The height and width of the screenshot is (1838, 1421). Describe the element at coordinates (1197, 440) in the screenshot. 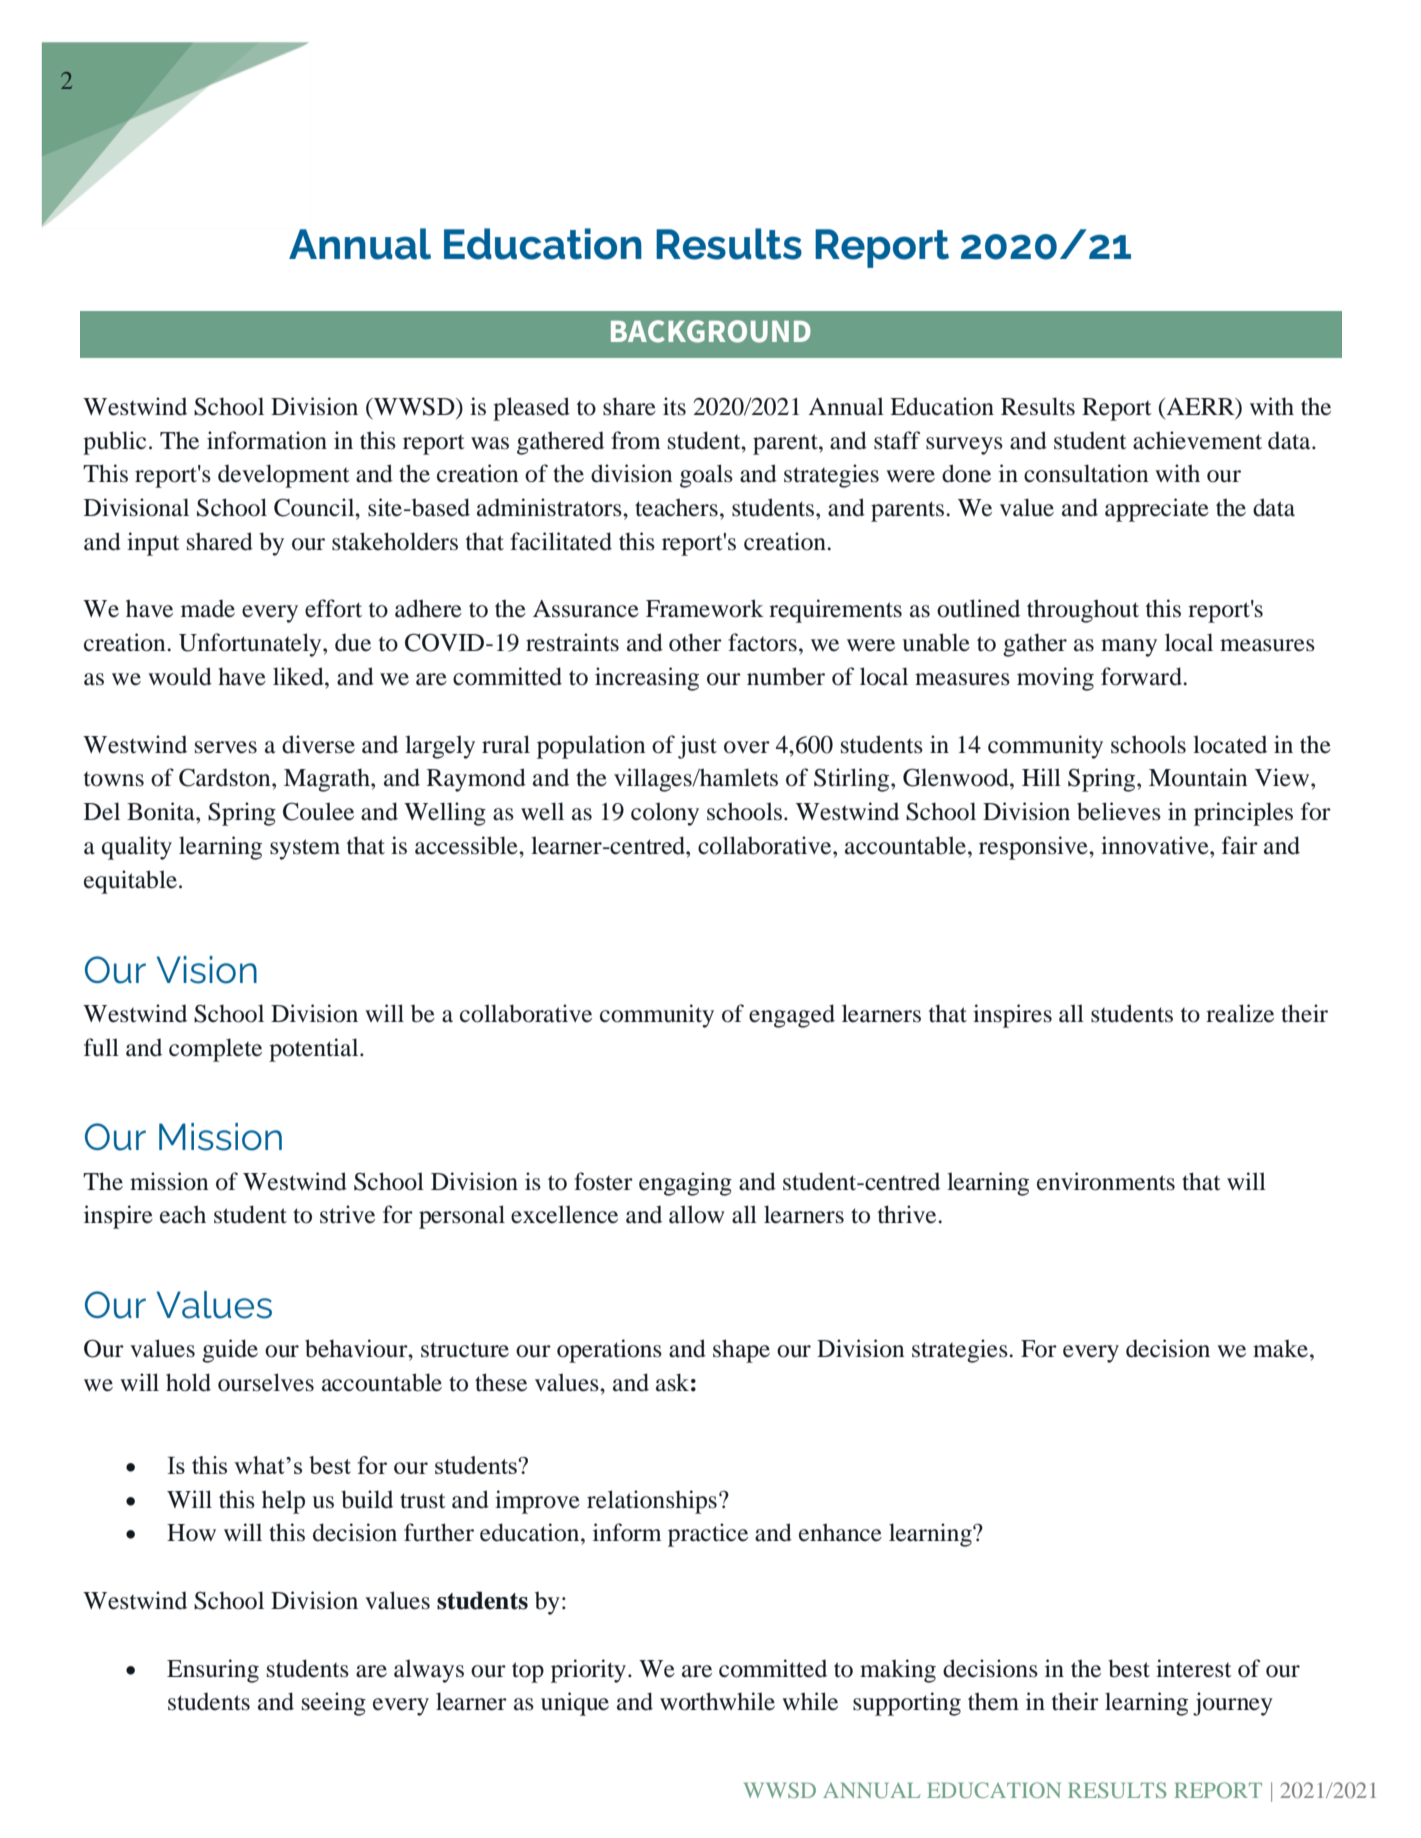

I see `achievement` at that location.
